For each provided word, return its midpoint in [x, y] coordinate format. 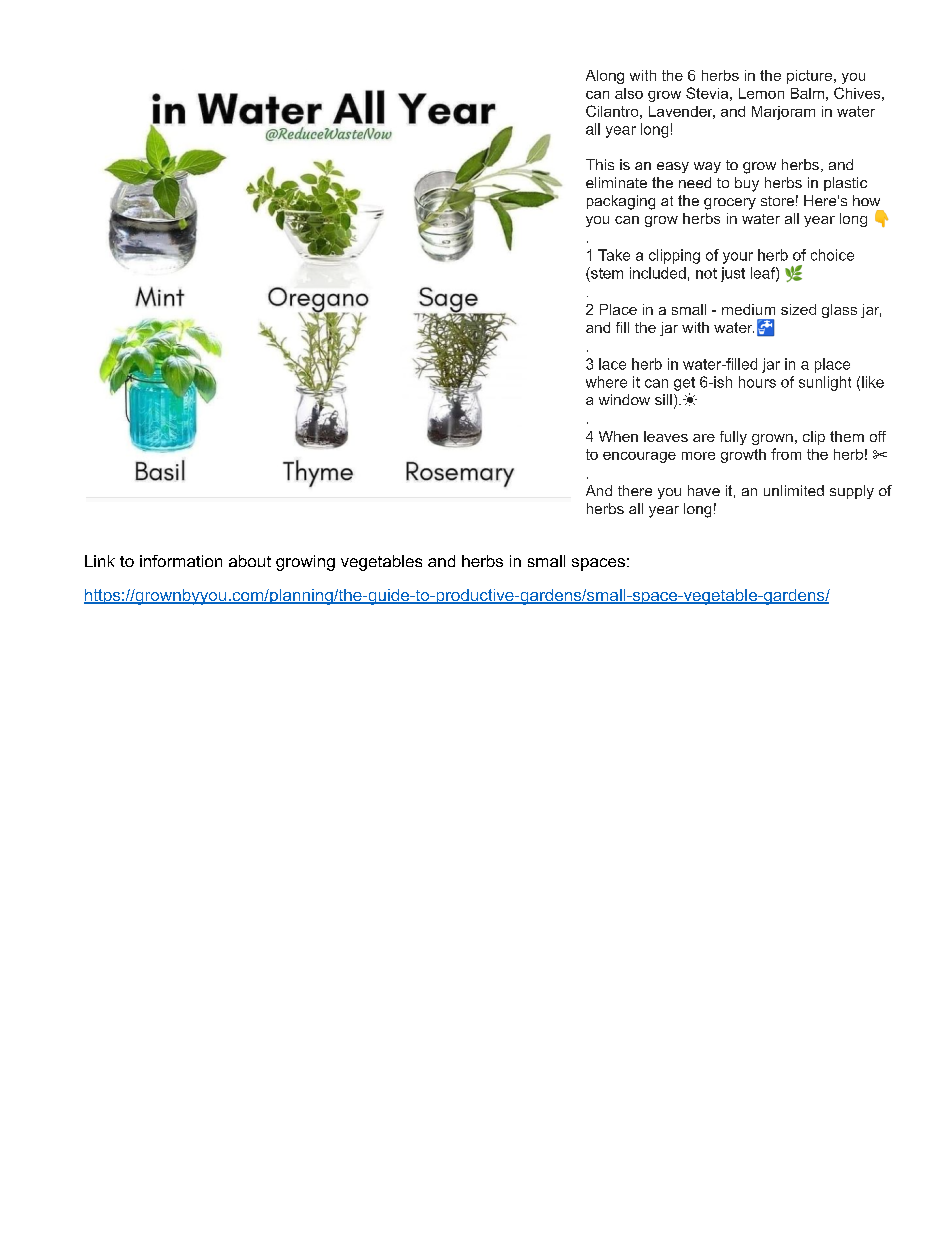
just [733, 274]
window [624, 399]
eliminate [616, 182]
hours [757, 382]
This [600, 164]
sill [663, 399]
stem [606, 273]
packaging [621, 202]
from [786, 454]
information [181, 561]
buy [747, 184]
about [250, 561]
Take [614, 255]
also [629, 93]
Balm [807, 93]
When [618, 436]
